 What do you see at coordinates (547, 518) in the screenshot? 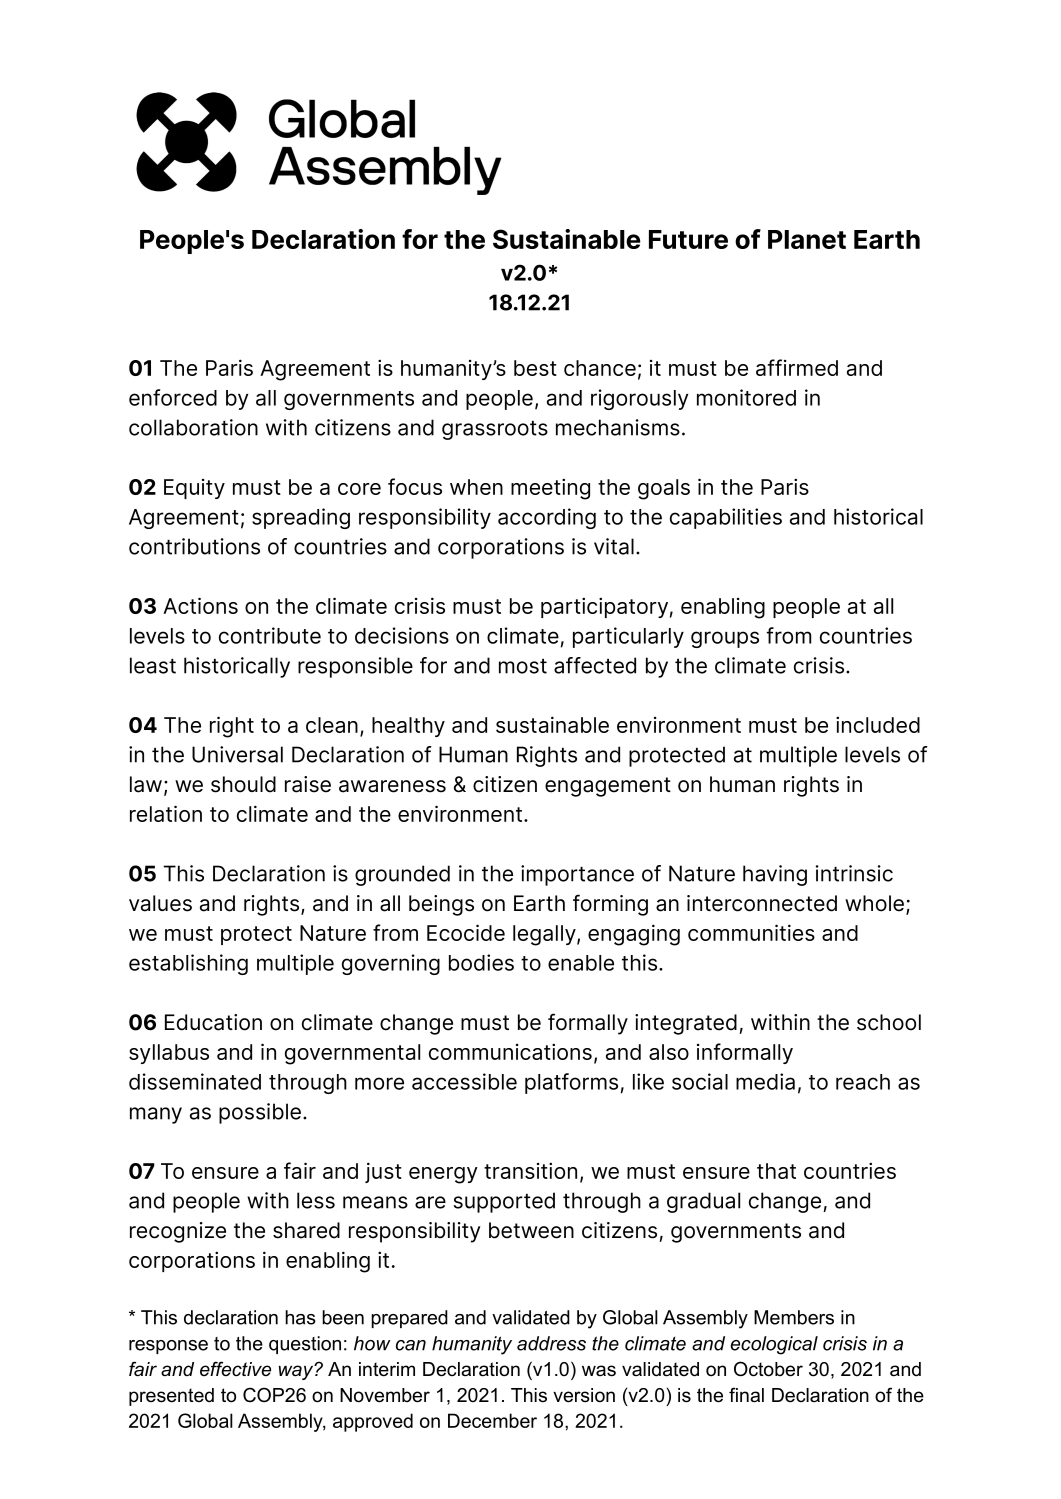
I see `according` at bounding box center [547, 518].
